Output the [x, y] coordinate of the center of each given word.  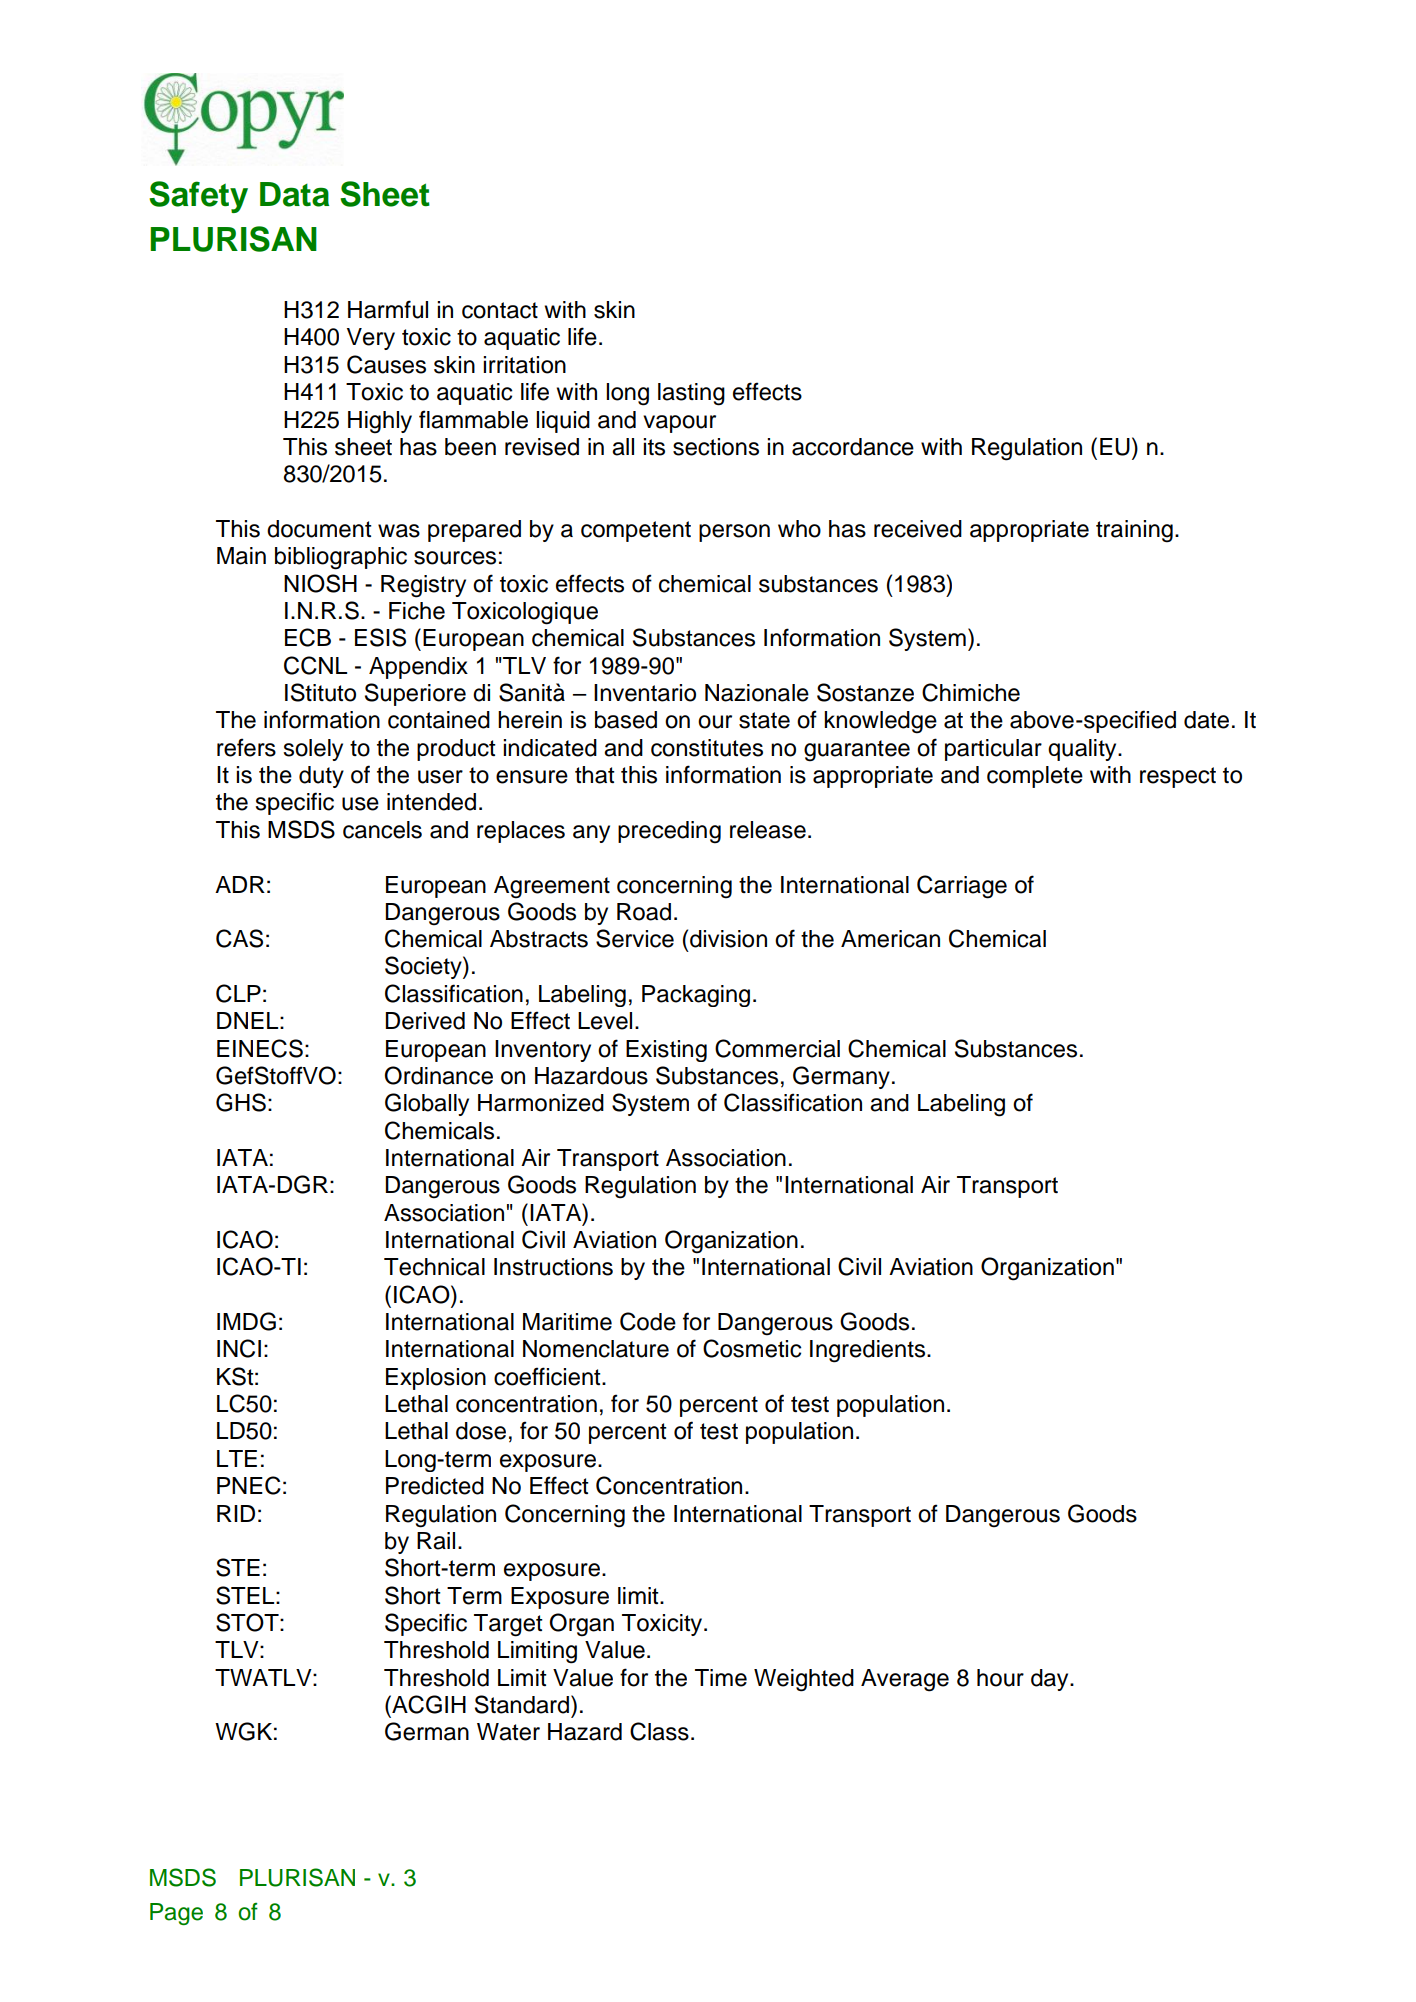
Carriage [962, 887]
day [1051, 1680]
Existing [666, 1051]
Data [294, 194]
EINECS [260, 1048]
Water [508, 1732]
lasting [691, 394]
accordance [853, 447]
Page [176, 1914]
